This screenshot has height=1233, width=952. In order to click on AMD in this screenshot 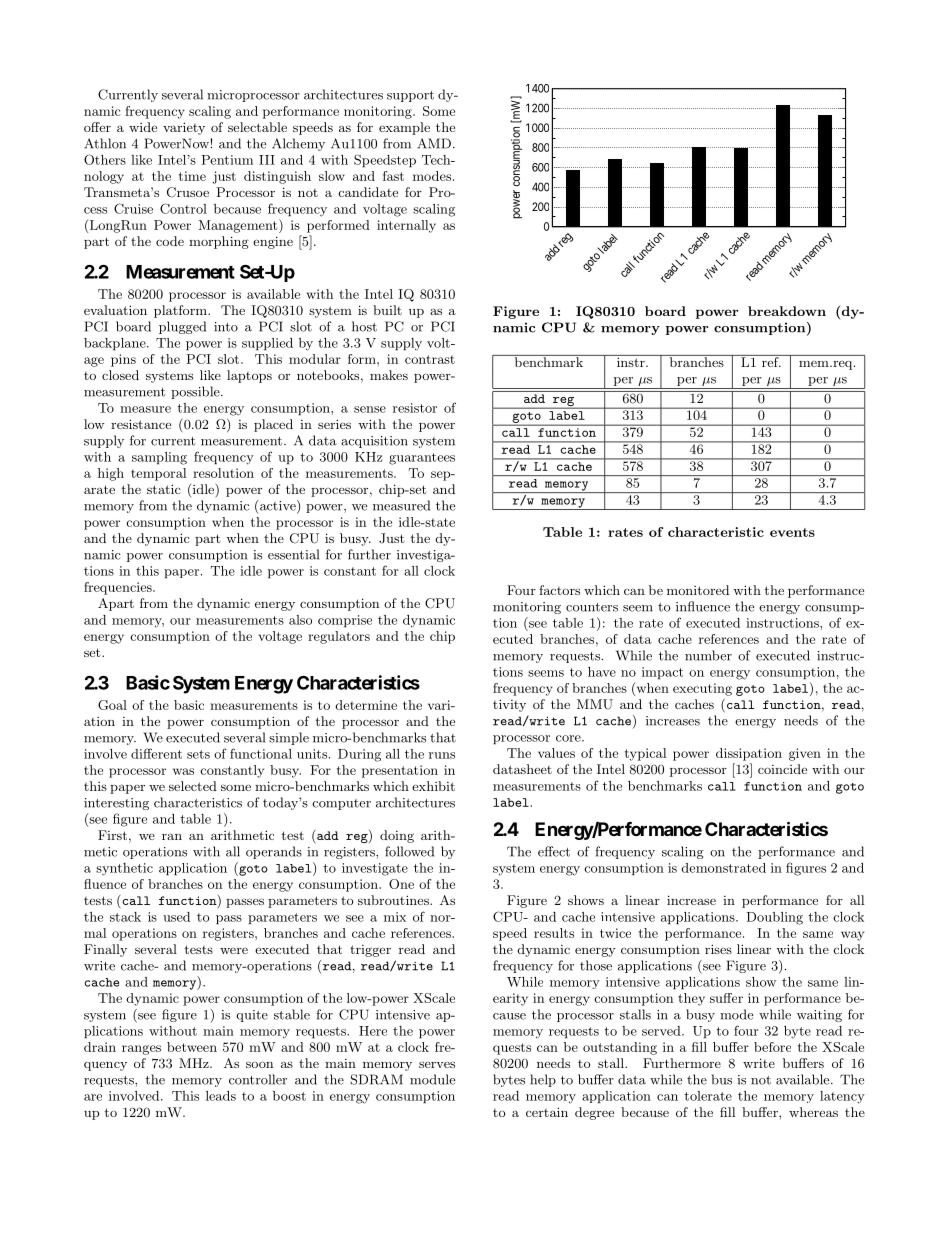, I will do `click(434, 143)`.
